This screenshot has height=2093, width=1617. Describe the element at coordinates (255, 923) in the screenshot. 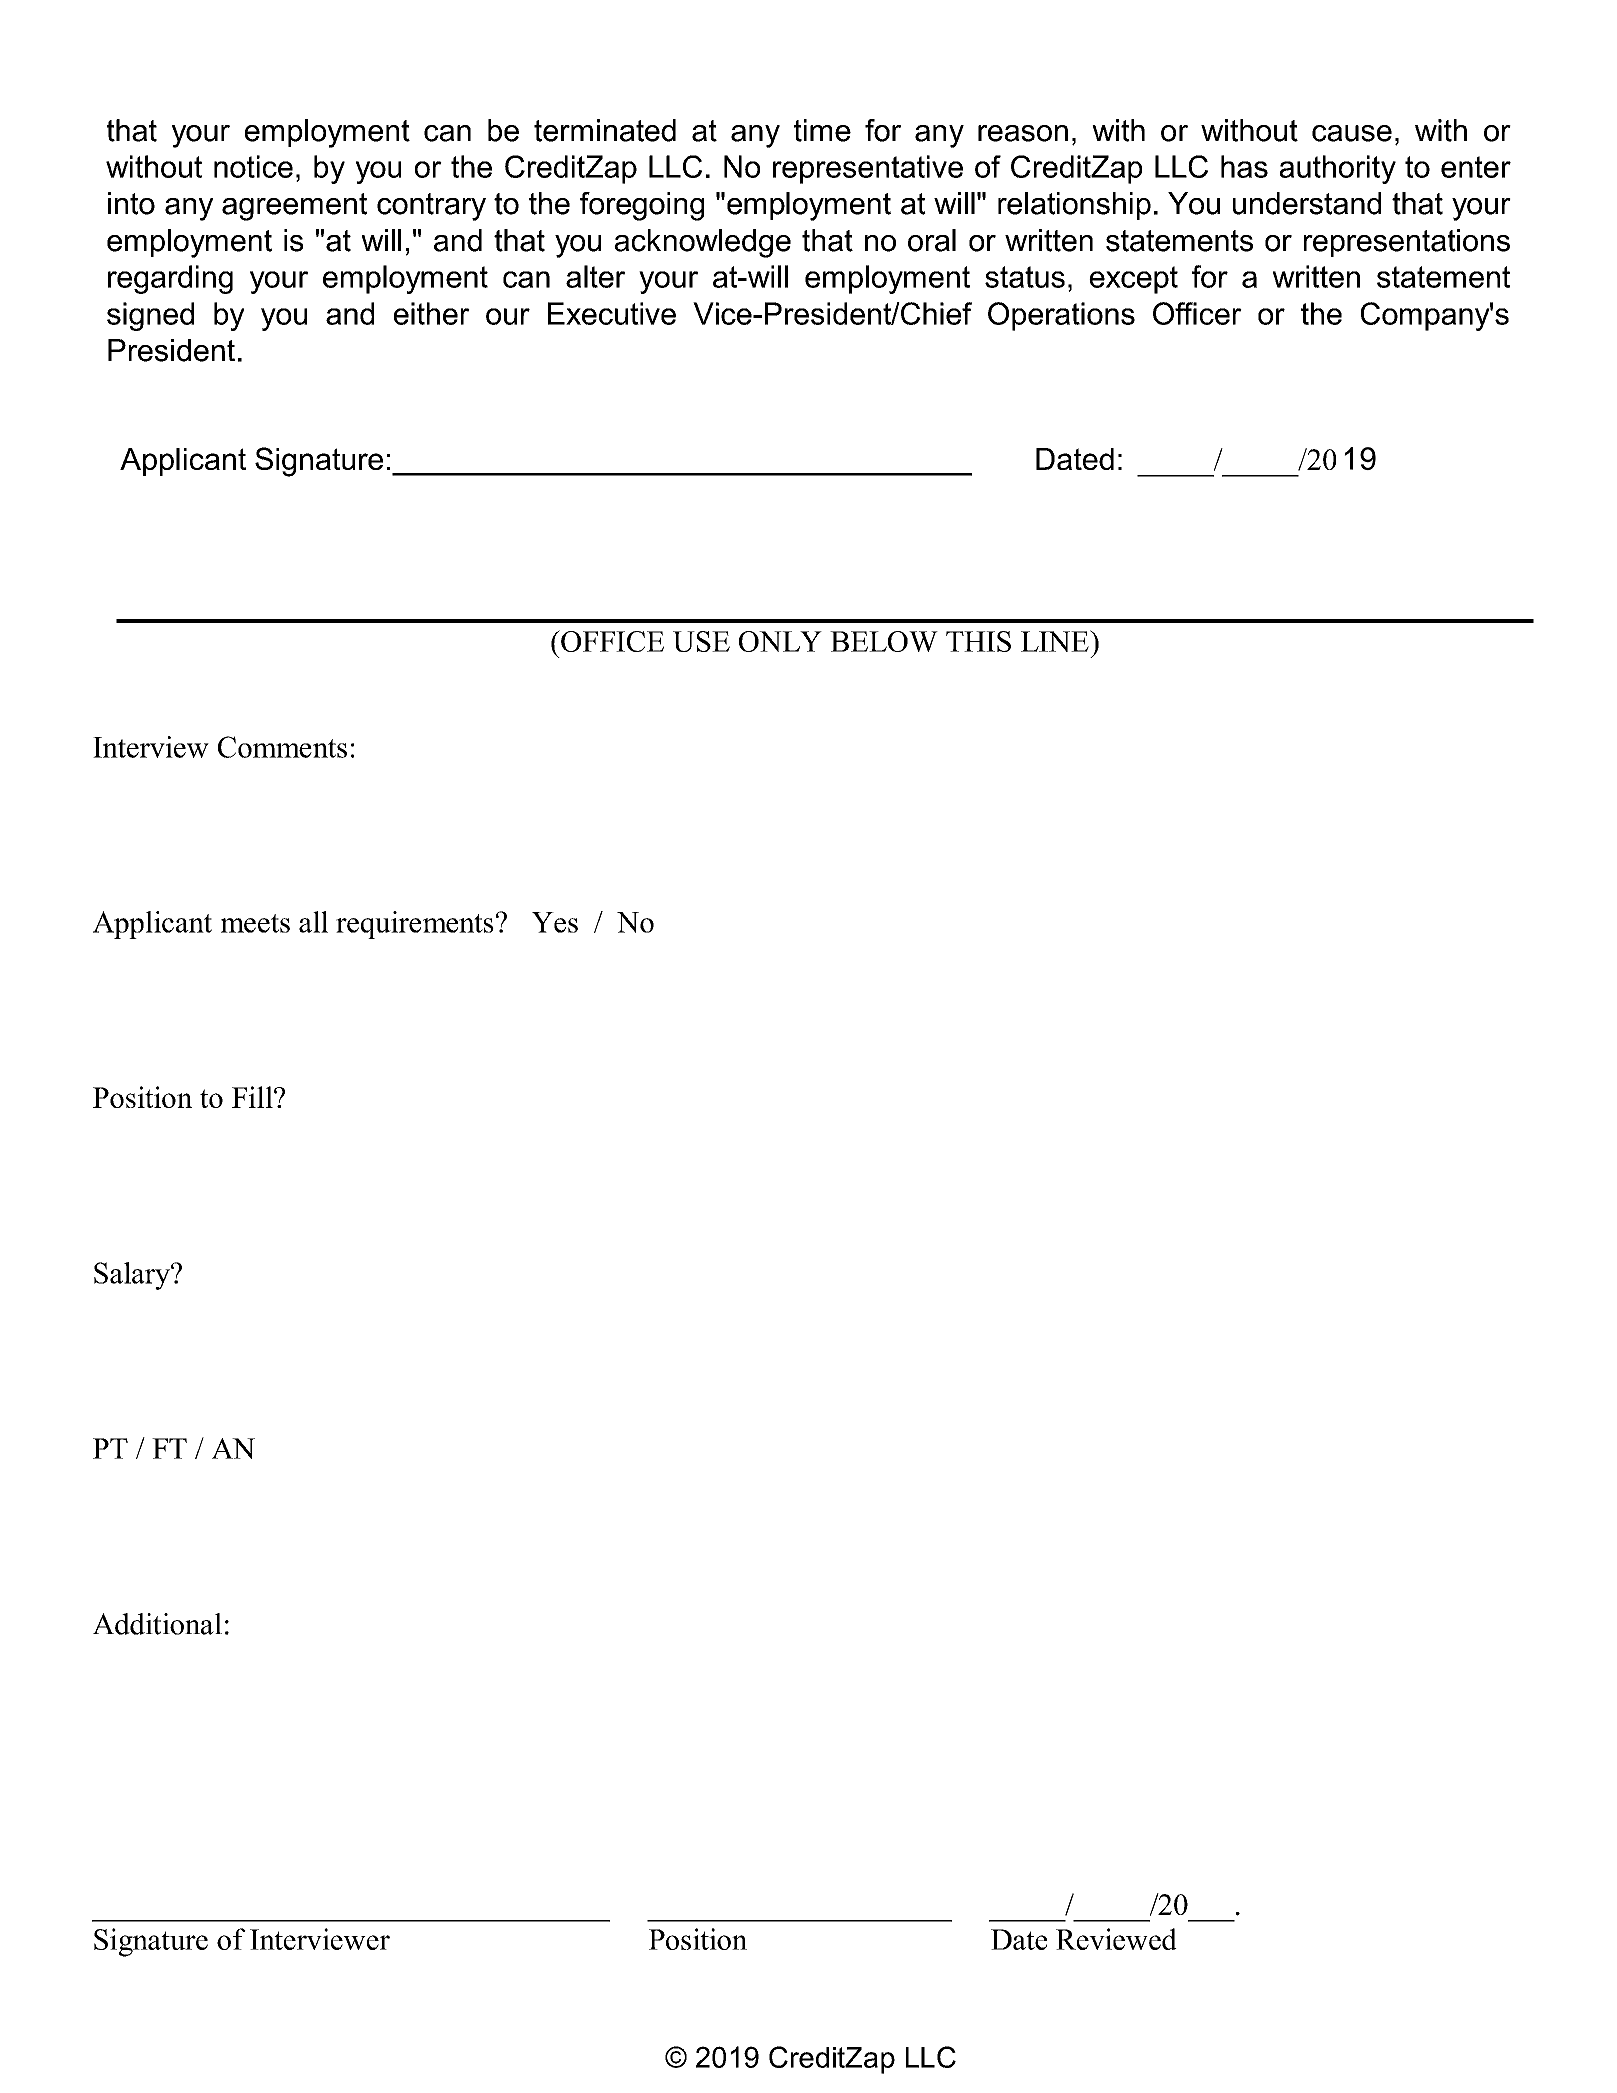

I see `meets` at that location.
